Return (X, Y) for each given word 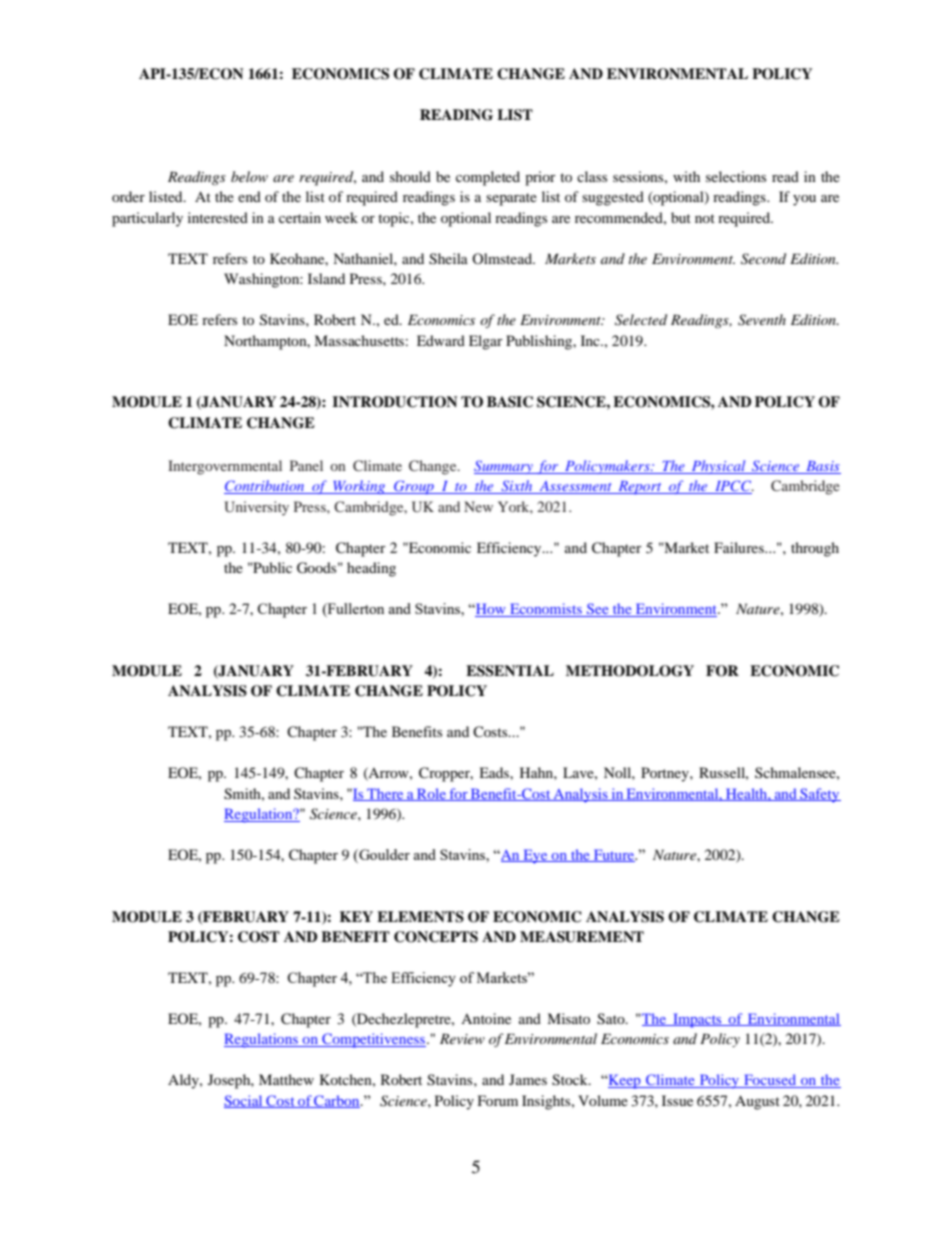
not (705, 218)
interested (218, 217)
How (491, 610)
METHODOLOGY (630, 671)
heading (371, 569)
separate (511, 199)
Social (244, 1101)
